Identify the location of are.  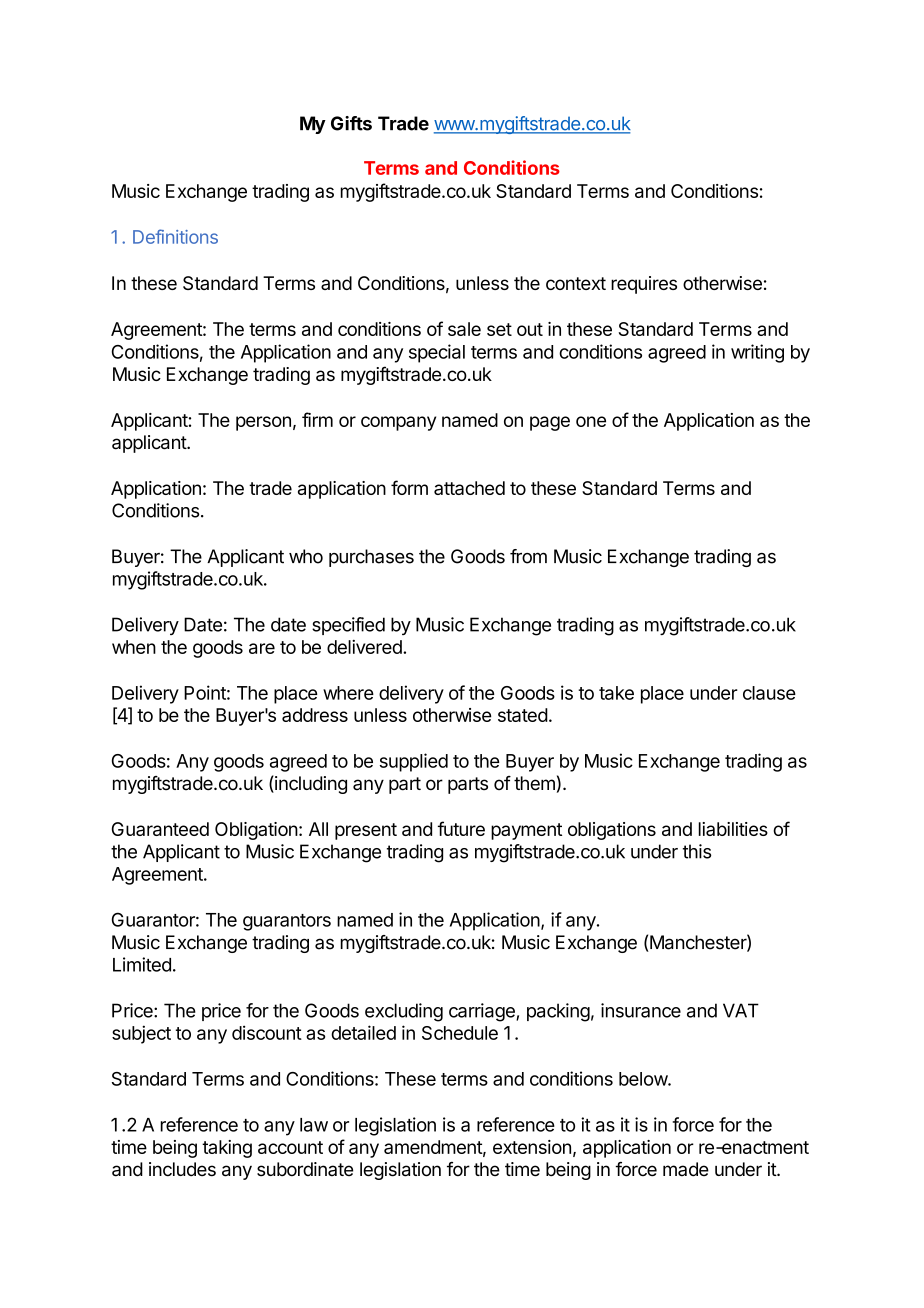
(262, 648).
